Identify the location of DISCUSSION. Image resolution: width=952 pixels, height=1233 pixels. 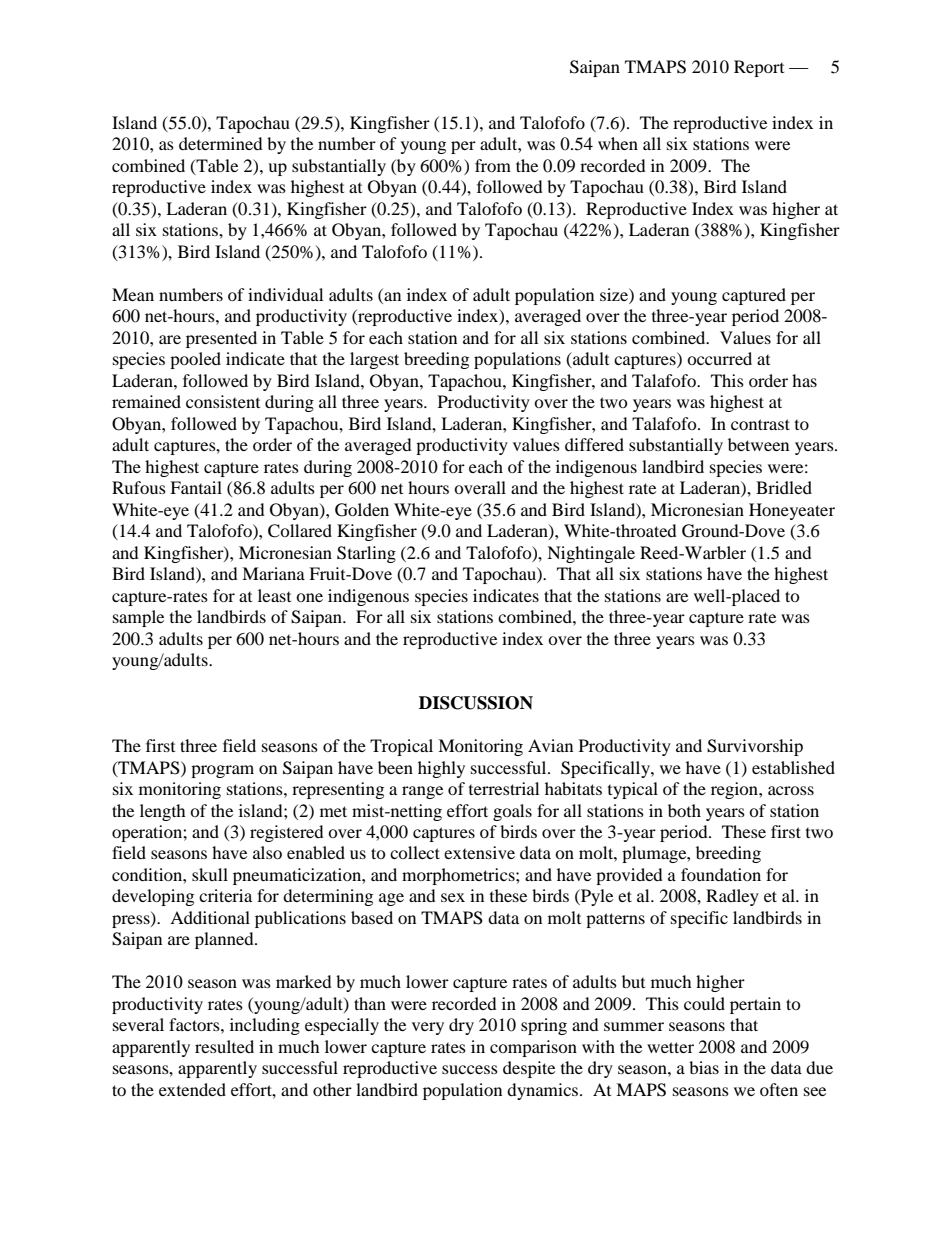
(476, 703).
